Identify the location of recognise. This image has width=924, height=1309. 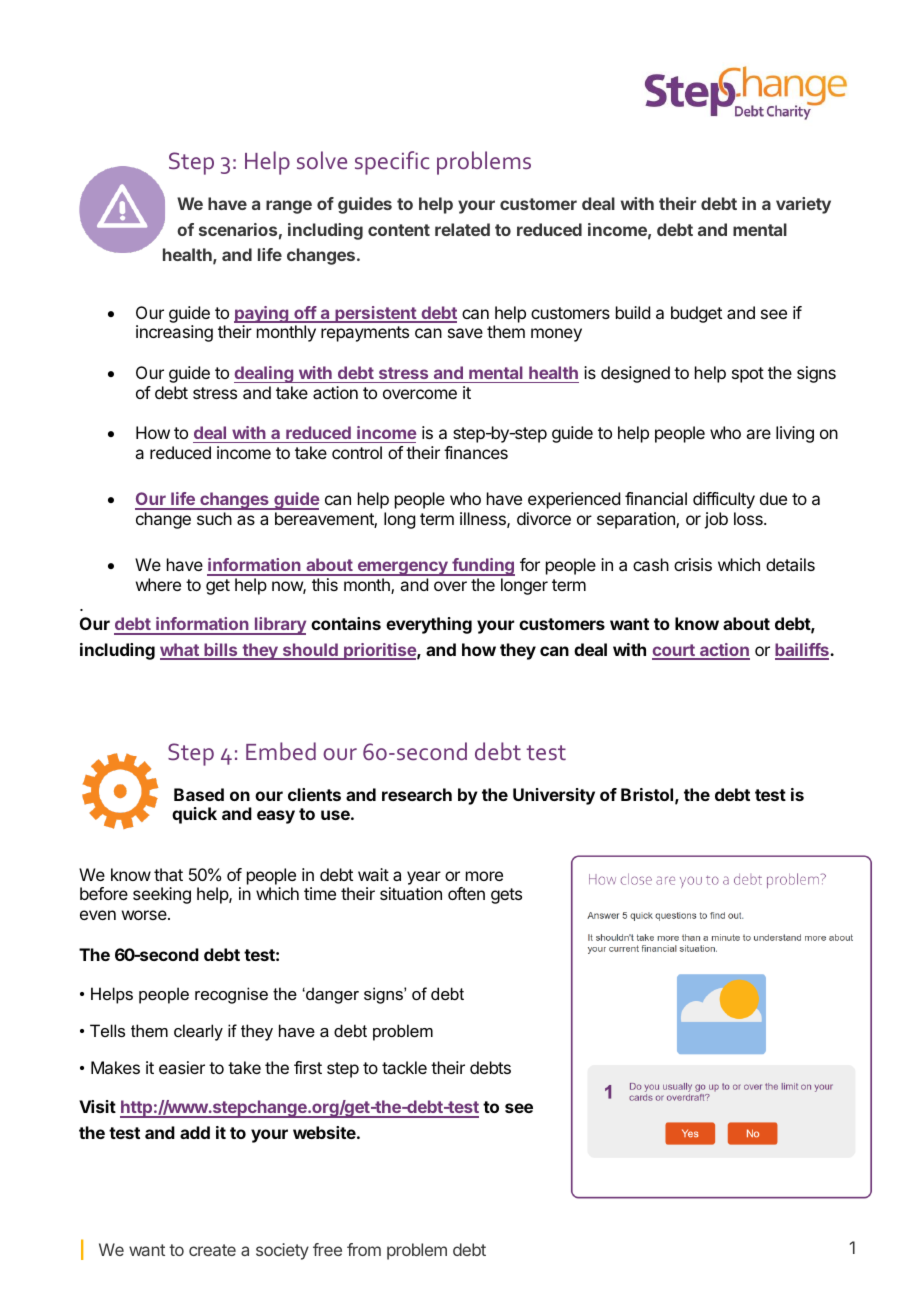
(231, 995).
